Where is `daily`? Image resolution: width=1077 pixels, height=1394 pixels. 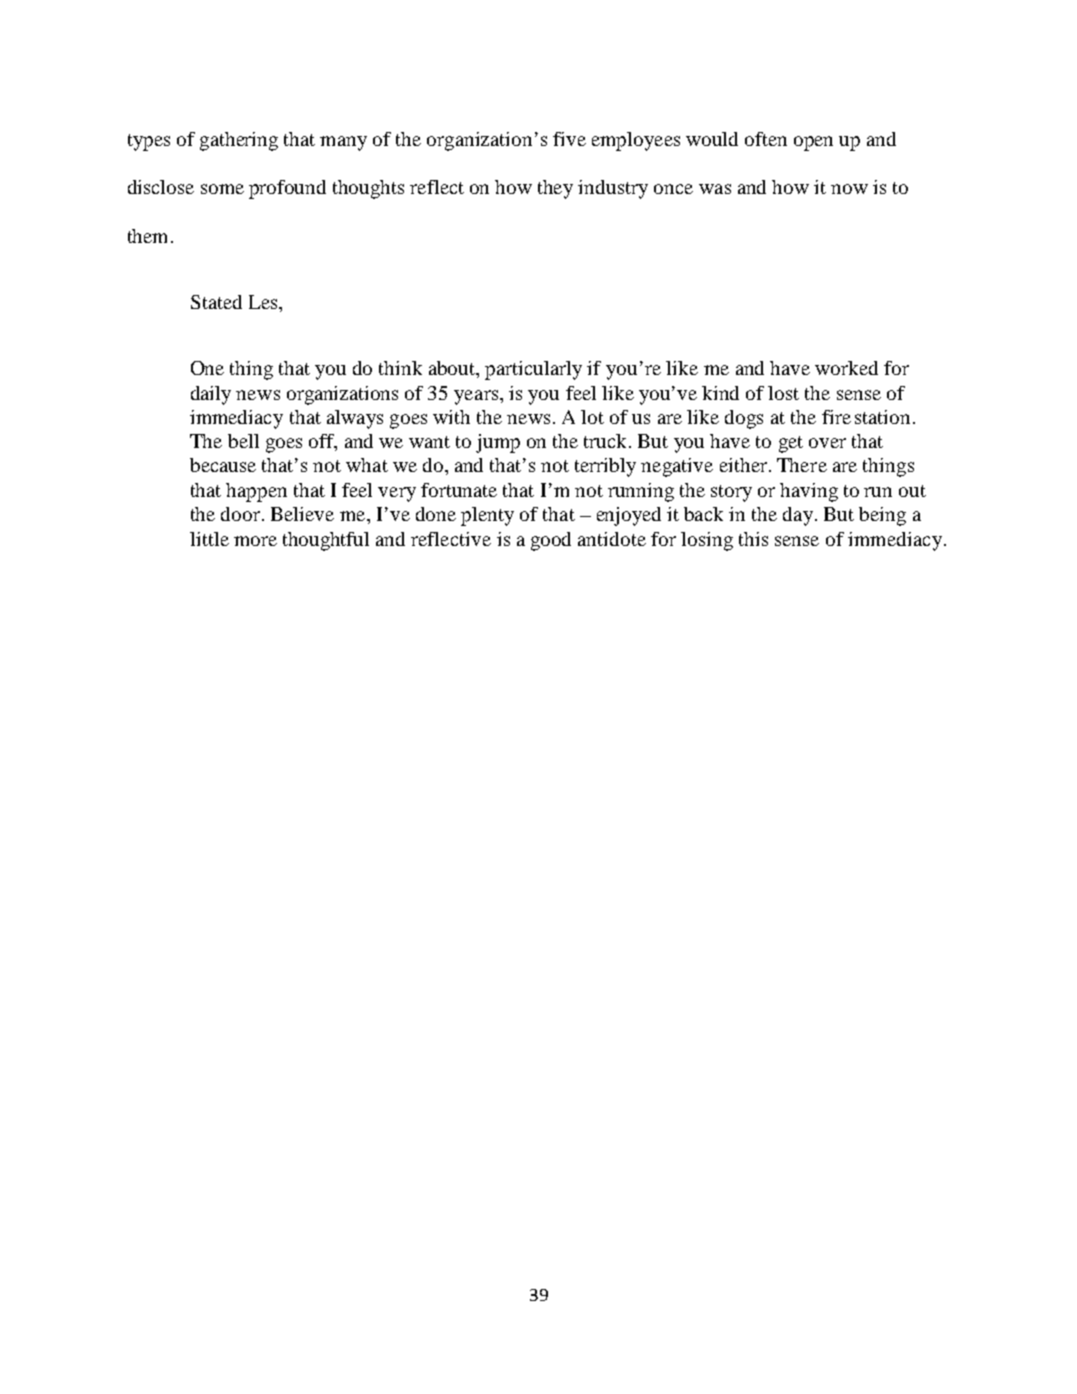 daily is located at coordinates (211, 395).
